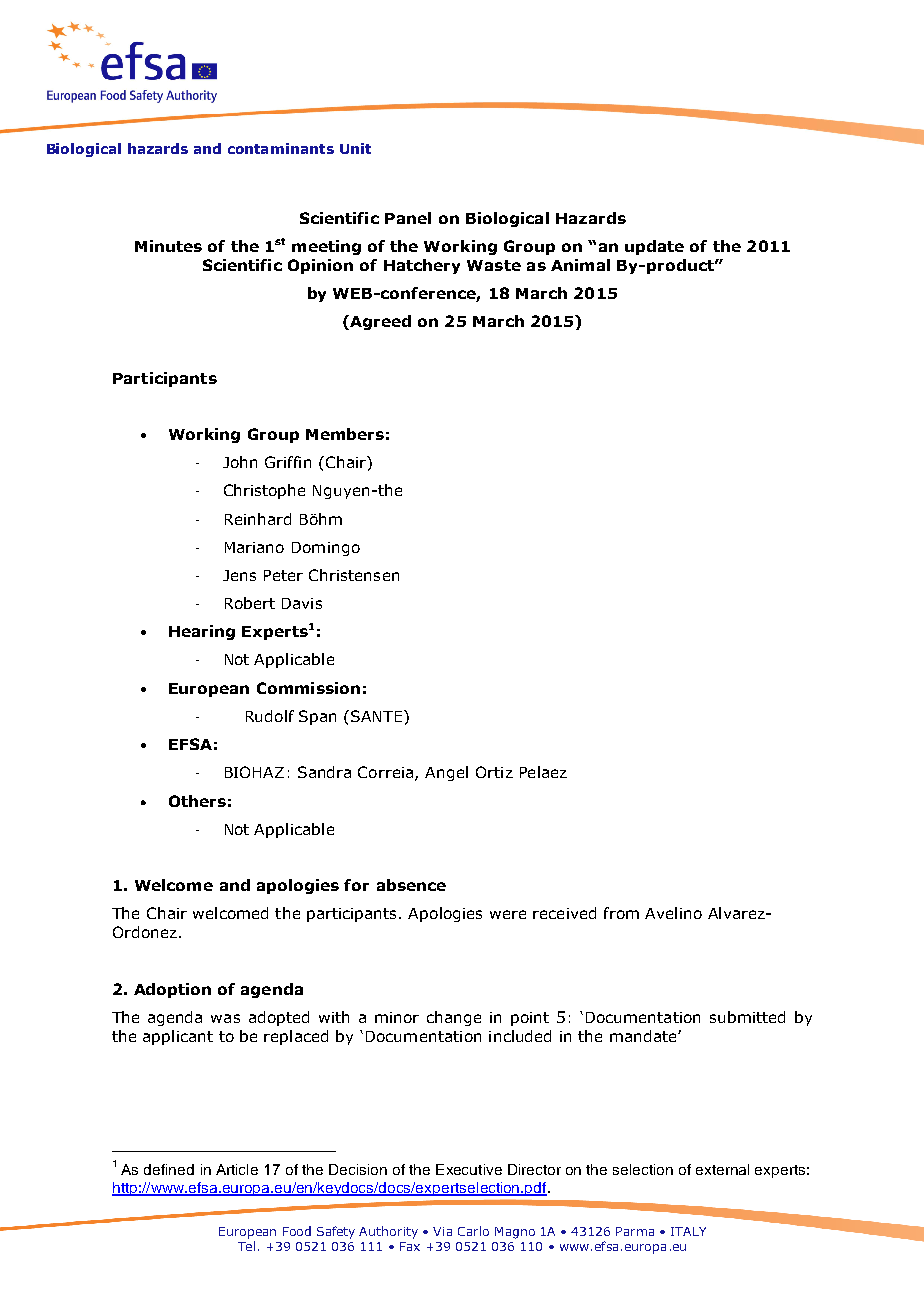  I want to click on Panel, so click(408, 218).
